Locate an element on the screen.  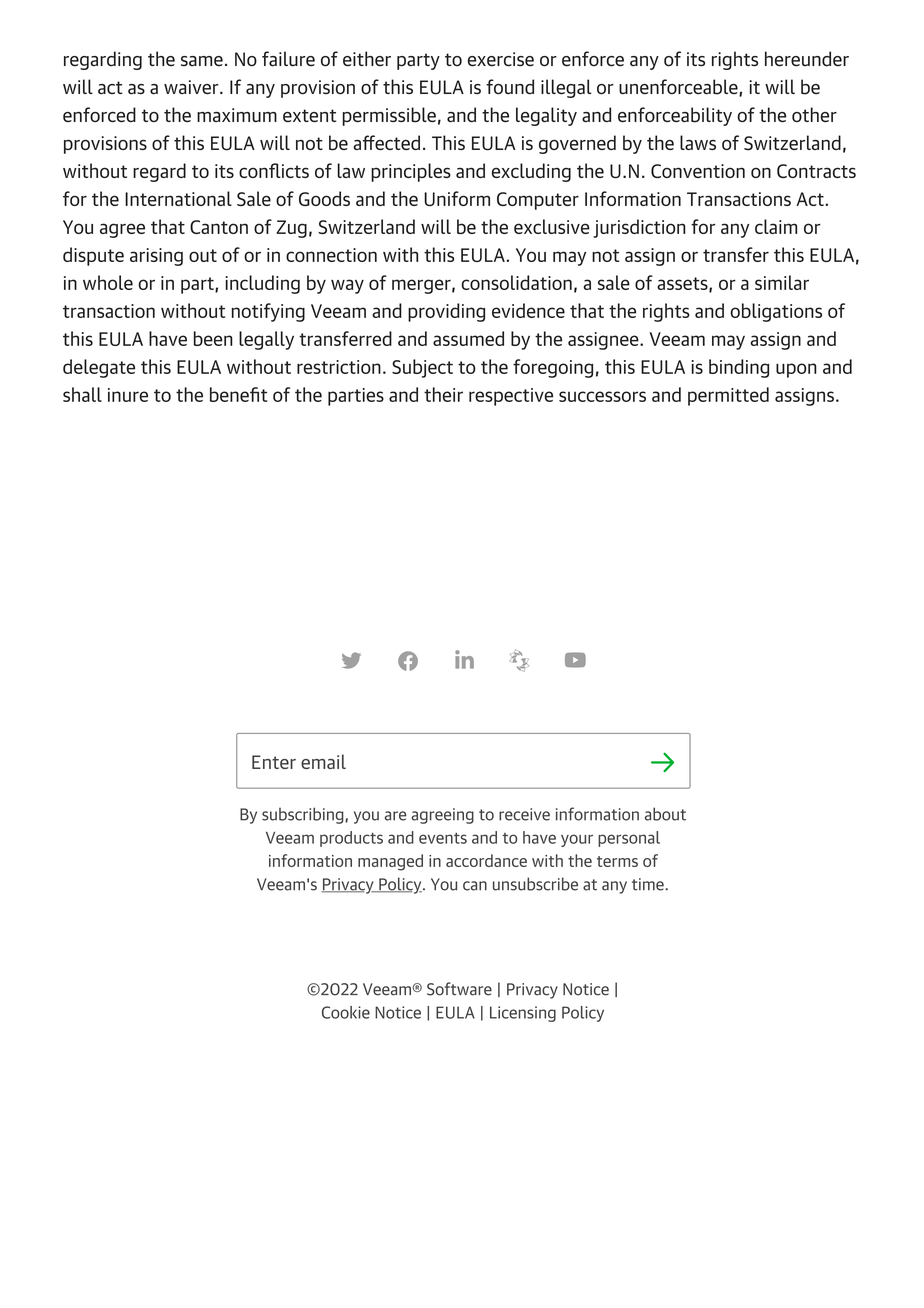
Enter is located at coordinates (274, 762).
